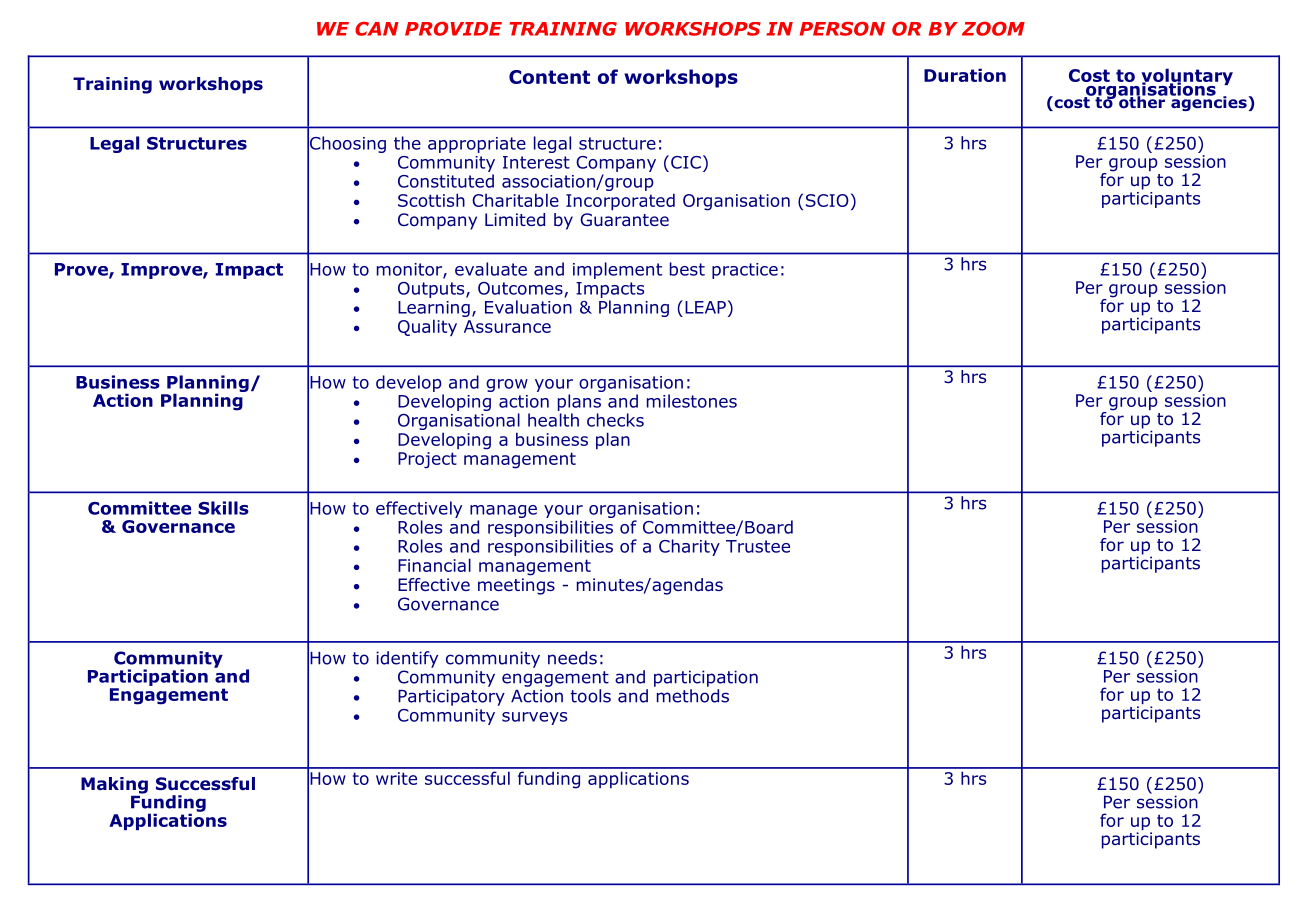 The image size is (1308, 924). What do you see at coordinates (687, 269) in the page?
I see `best` at bounding box center [687, 269].
